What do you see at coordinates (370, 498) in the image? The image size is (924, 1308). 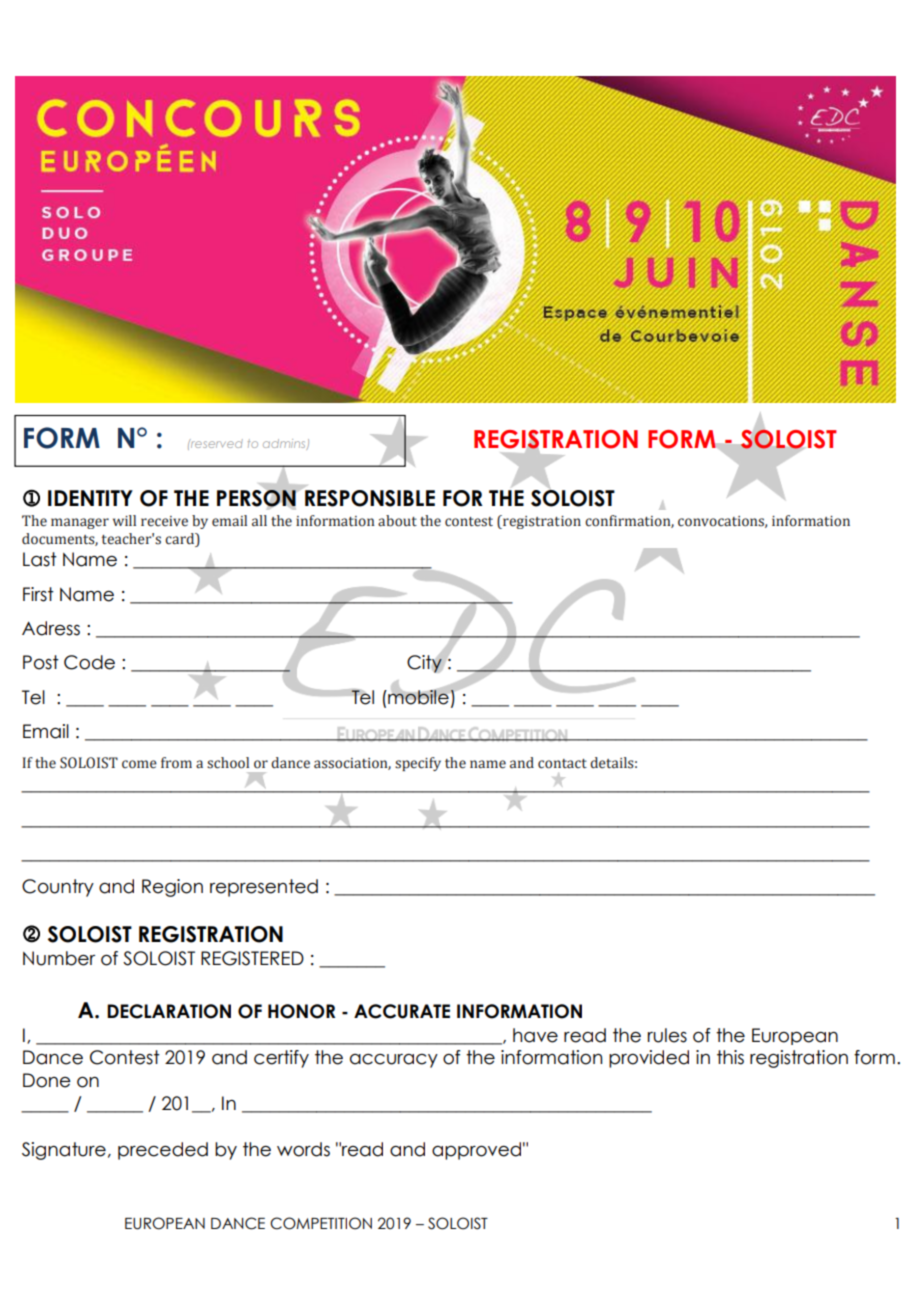 I see `RESPONSIBLE` at bounding box center [370, 498].
